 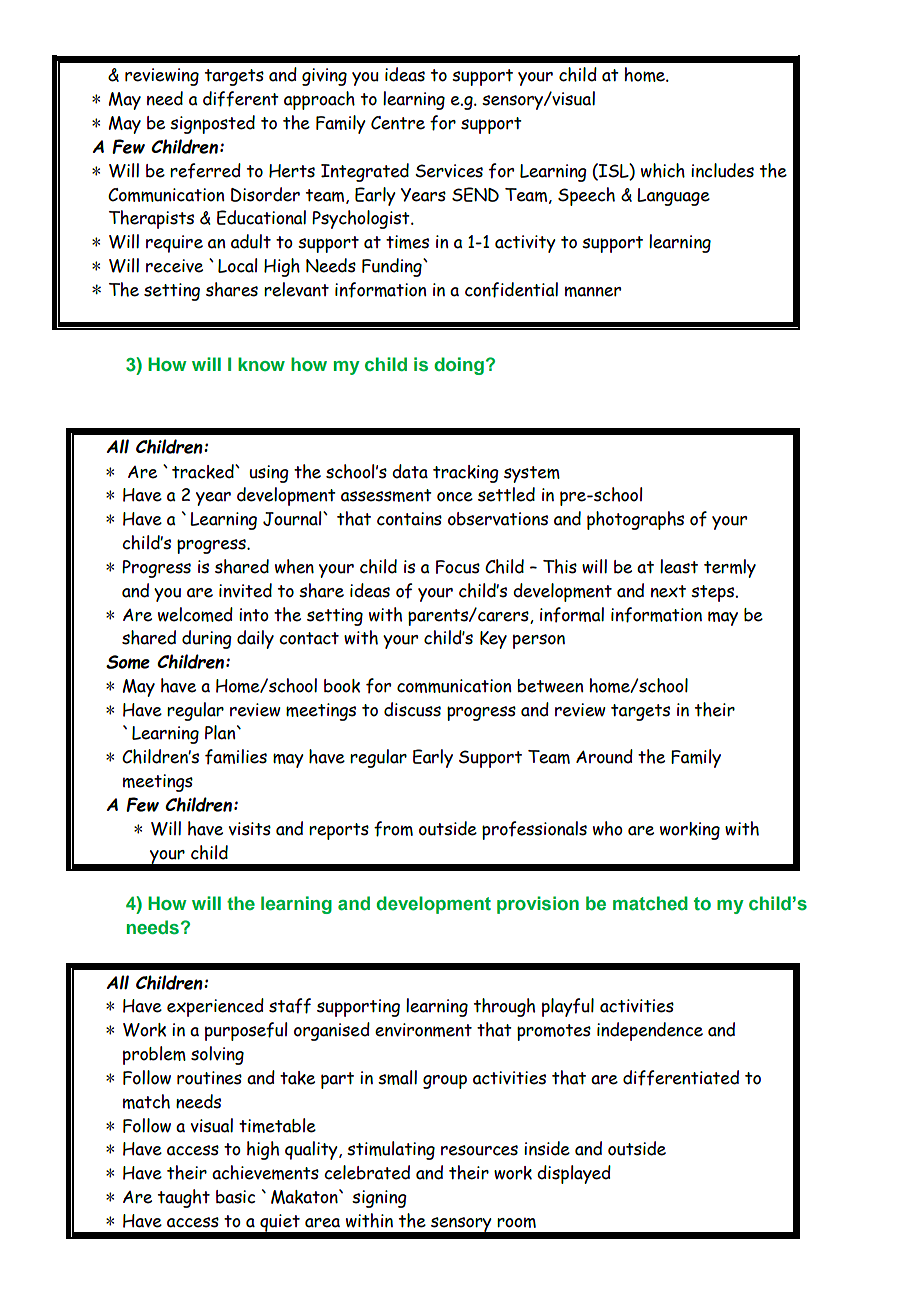 I want to click on Around, so click(x=604, y=756).
